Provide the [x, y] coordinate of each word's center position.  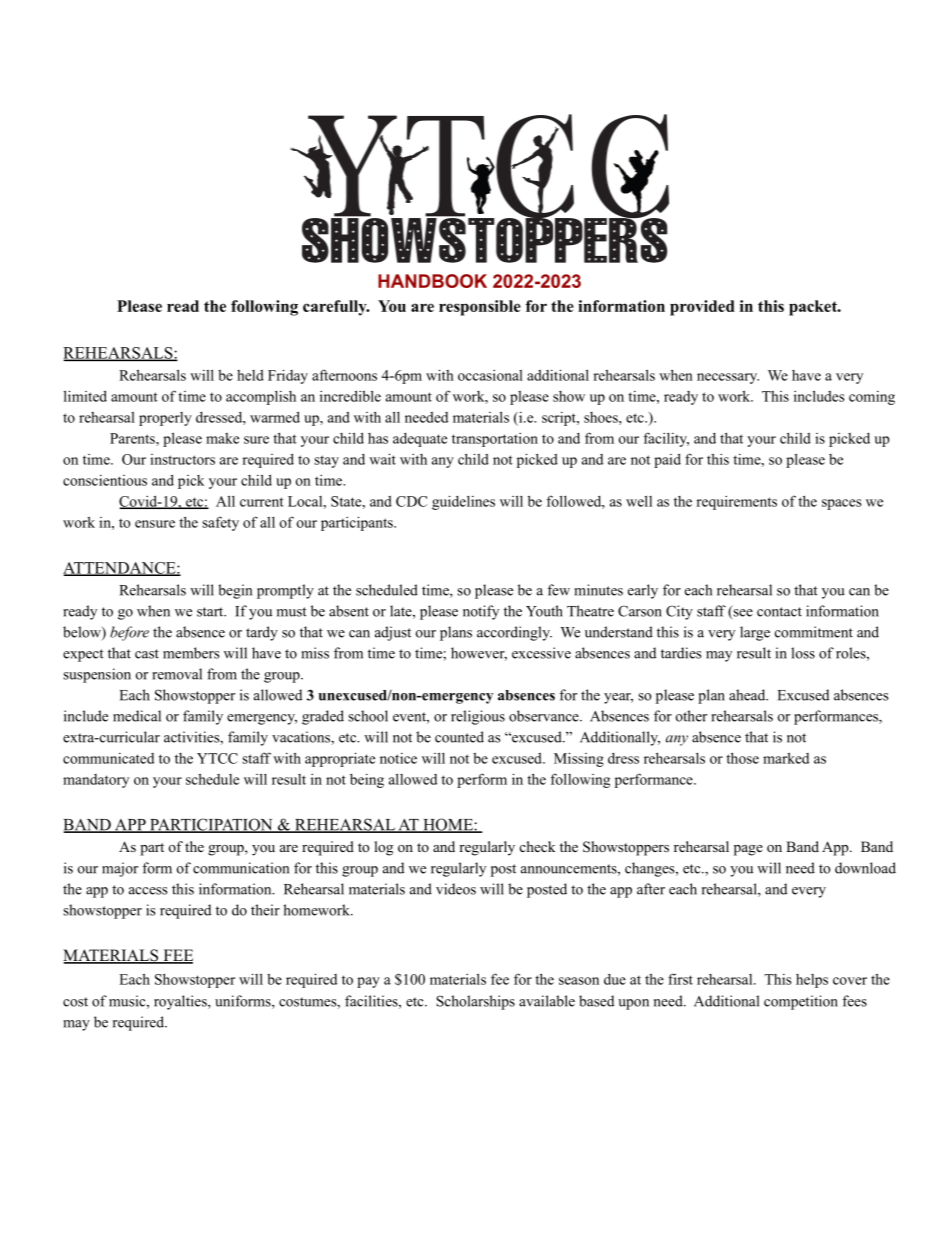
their [265, 910]
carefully [336, 308]
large [755, 633]
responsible [480, 308]
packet [814, 308]
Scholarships [475, 1002]
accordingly [514, 633]
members [191, 653]
